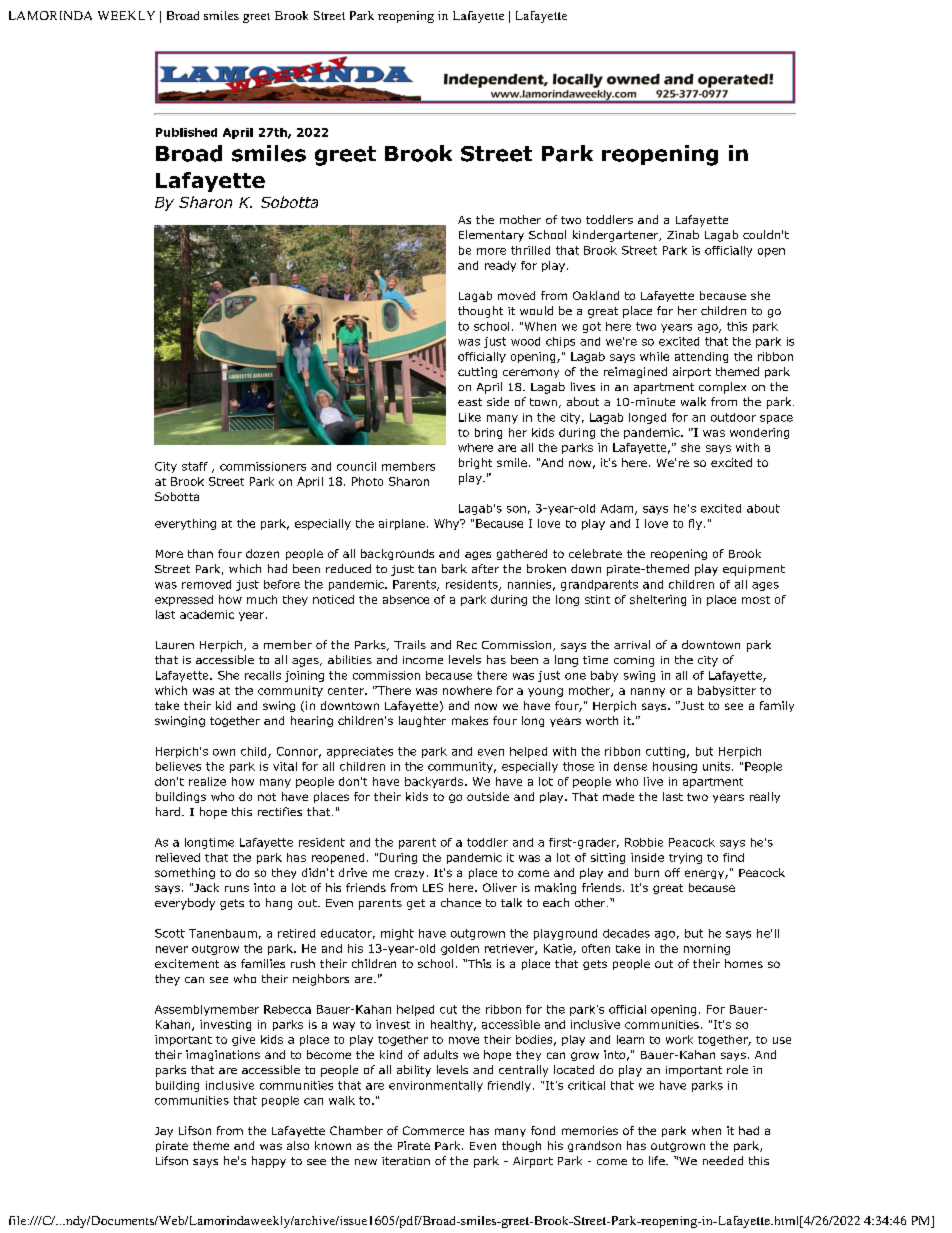 The image size is (952, 1233). I want to click on Published, so click(186, 132).
